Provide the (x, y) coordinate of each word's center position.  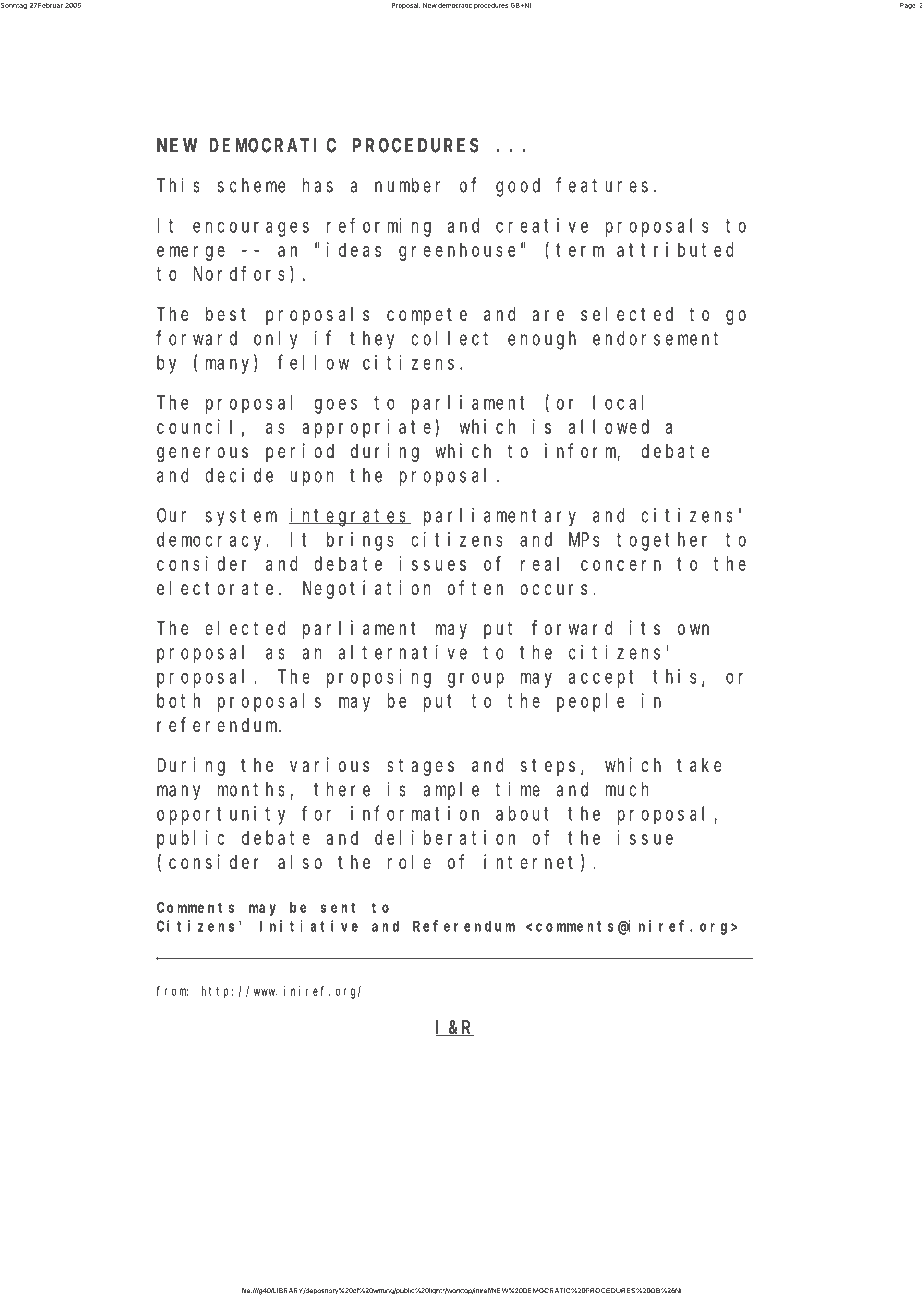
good (518, 187)
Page (908, 6)
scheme (251, 185)
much (627, 789)
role (409, 861)
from (172, 991)
